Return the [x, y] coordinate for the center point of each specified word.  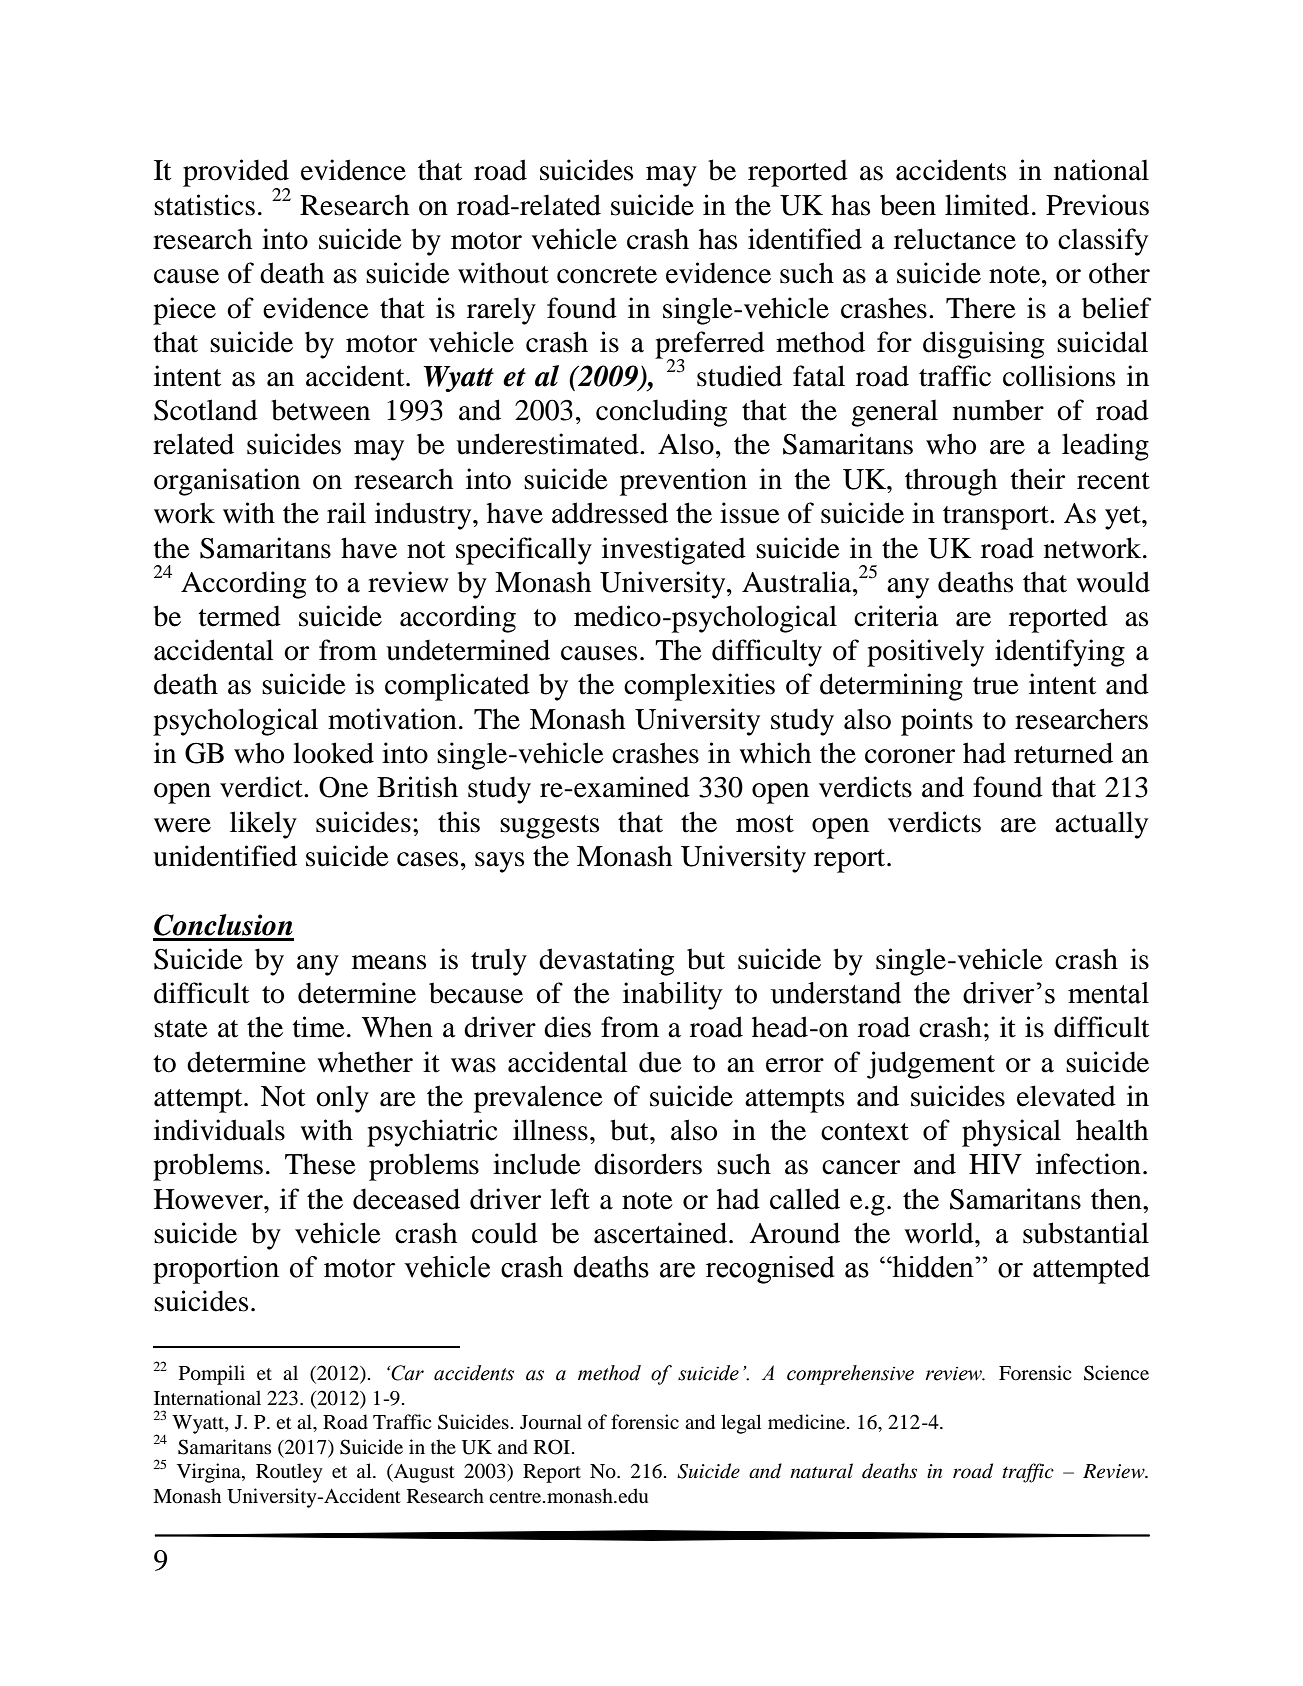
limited [987, 205]
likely [263, 825]
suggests [549, 827]
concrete [607, 275]
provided [236, 174]
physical [1011, 1133]
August [423, 1473]
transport [997, 518]
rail [346, 513]
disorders [648, 1164]
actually [1101, 825]
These [320, 1164]
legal [741, 1424]
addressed [610, 513]
